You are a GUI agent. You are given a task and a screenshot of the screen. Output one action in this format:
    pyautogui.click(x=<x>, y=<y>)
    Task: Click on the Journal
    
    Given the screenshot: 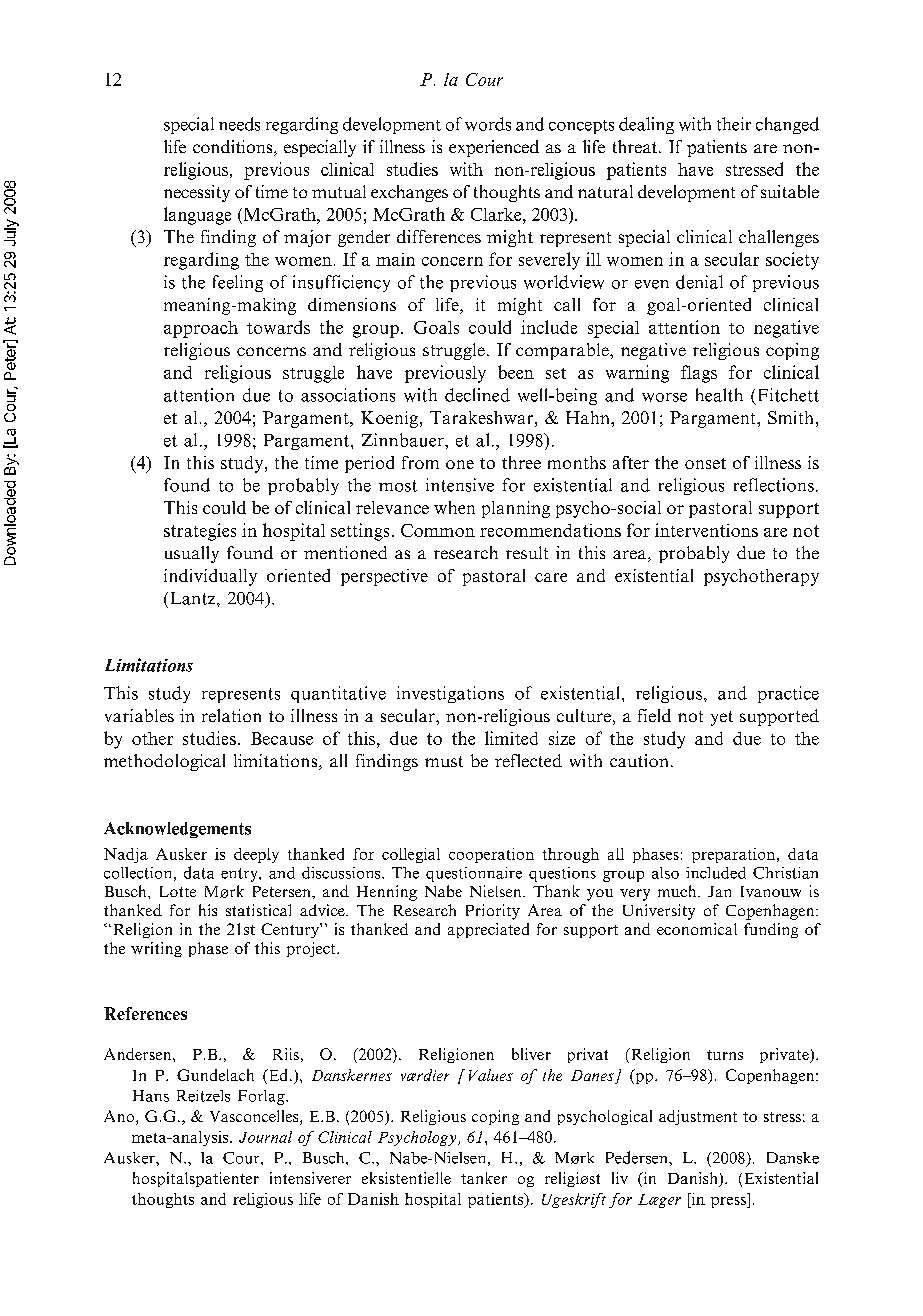 What is the action you would take?
    pyautogui.click(x=265, y=1137)
